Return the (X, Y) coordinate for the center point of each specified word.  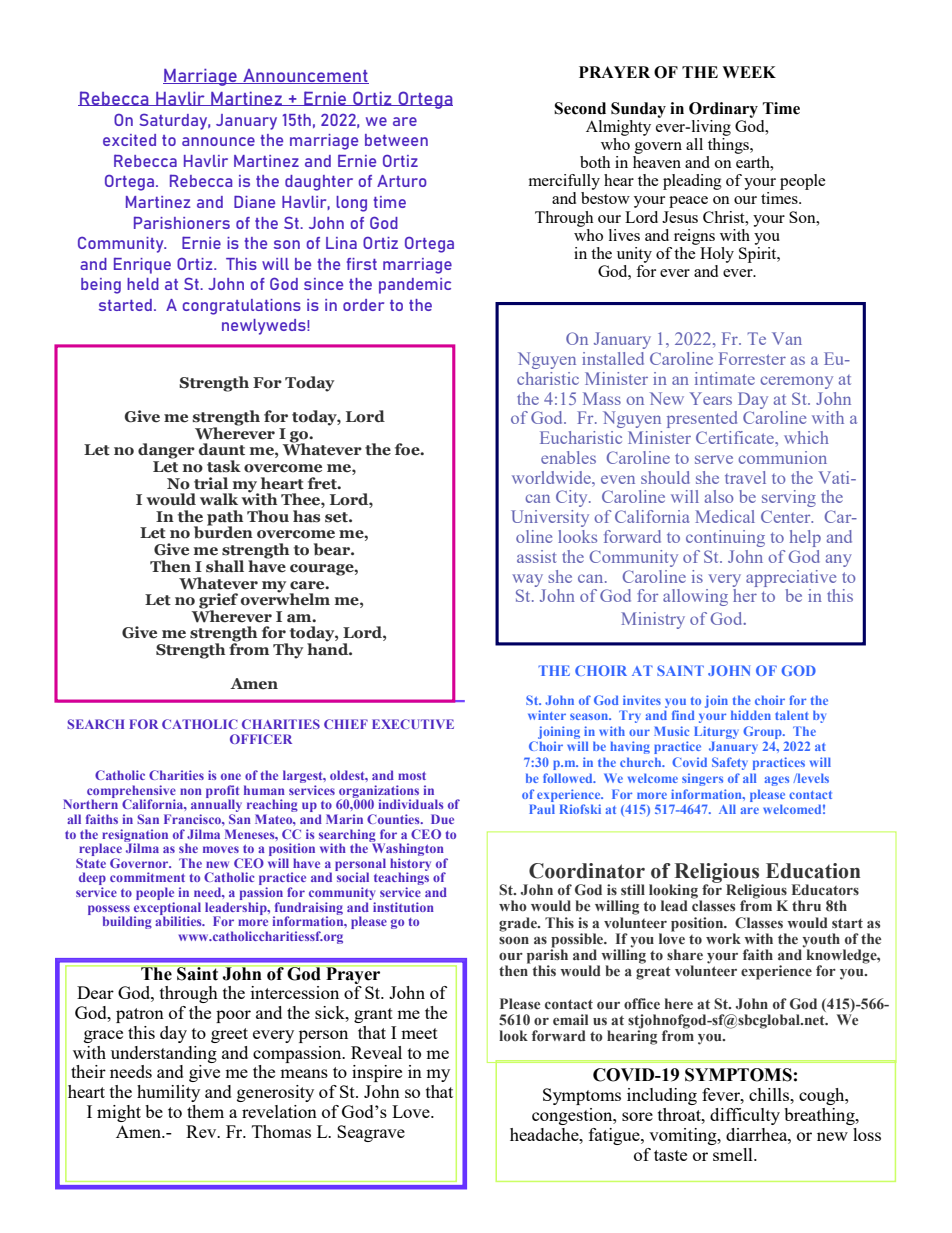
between (396, 140)
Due (442, 819)
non (191, 791)
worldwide (552, 477)
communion (782, 457)
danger (166, 451)
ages (777, 781)
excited (129, 140)
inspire (377, 1073)
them (205, 1111)
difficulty (745, 1116)
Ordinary (723, 110)
